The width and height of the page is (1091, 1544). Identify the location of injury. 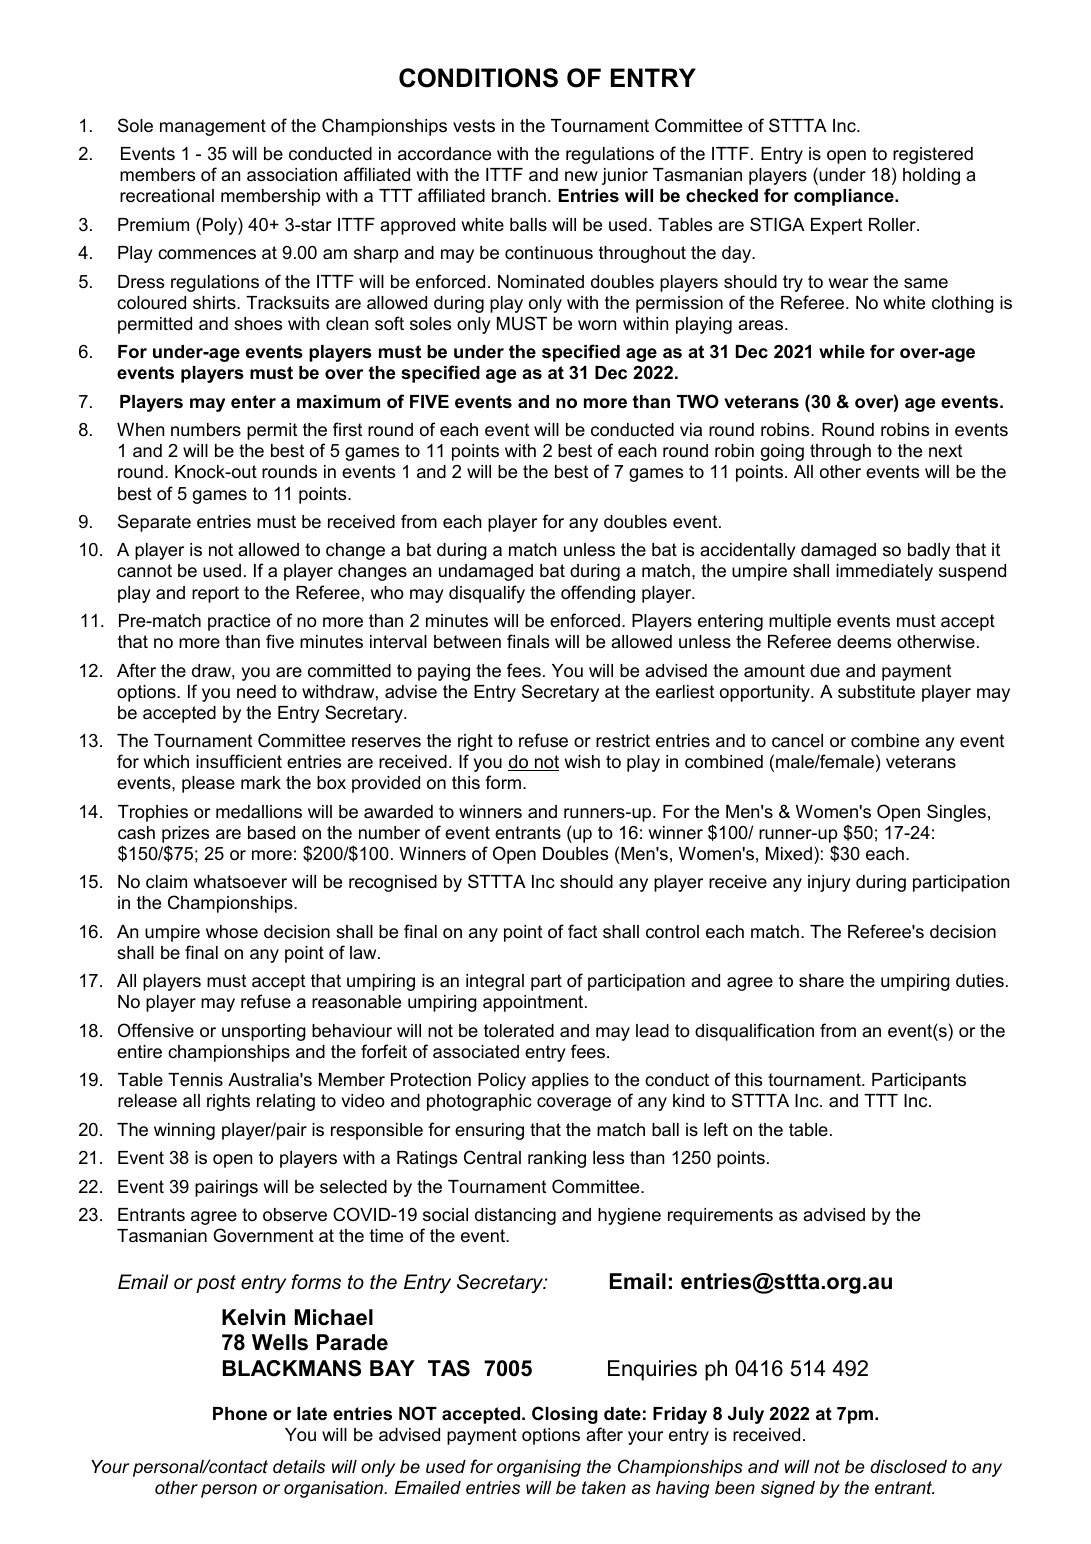
(829, 883).
